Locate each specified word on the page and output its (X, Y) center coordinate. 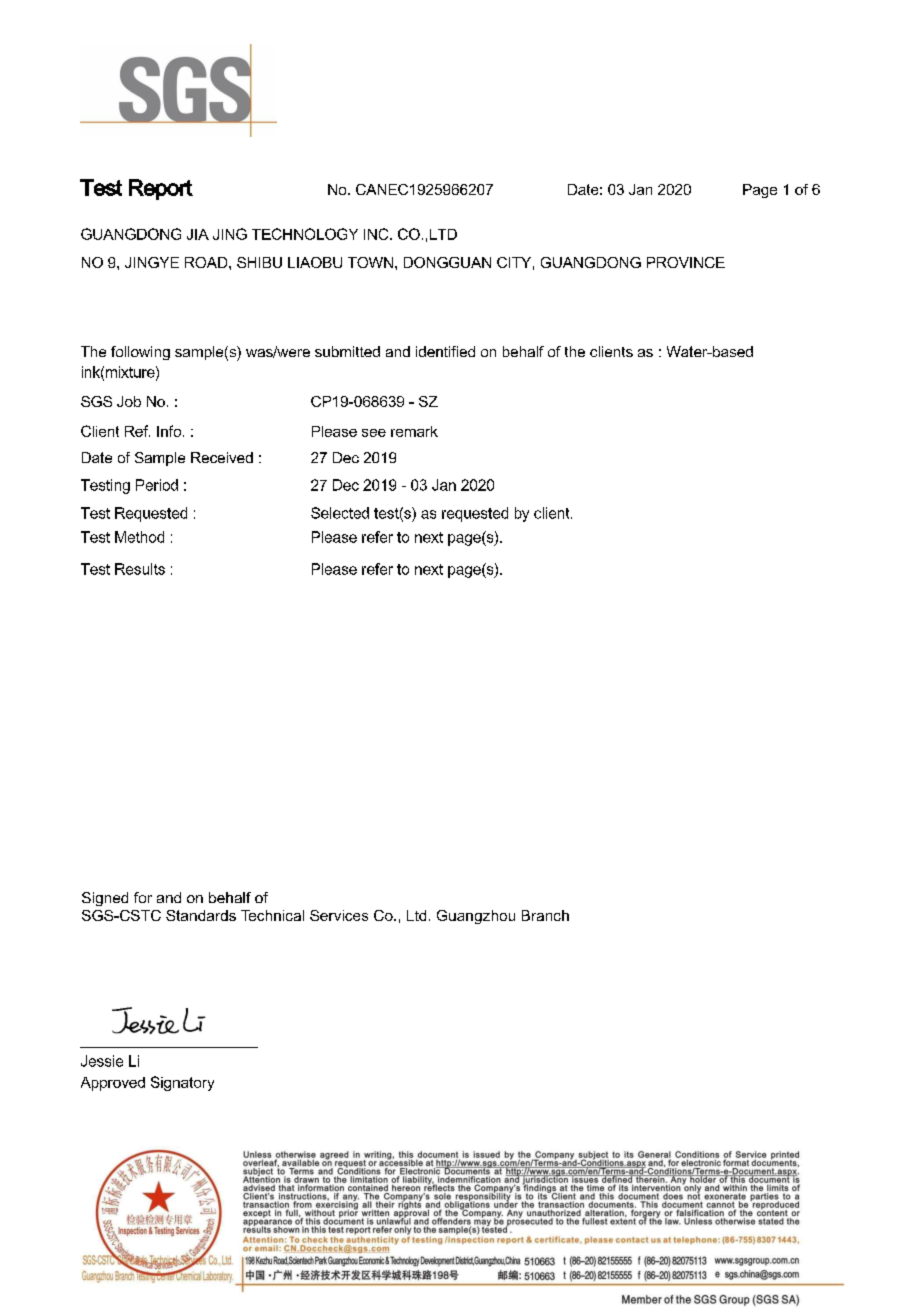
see (374, 433)
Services (339, 915)
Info (170, 431)
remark (414, 431)
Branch (545, 915)
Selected (340, 513)
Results (140, 569)
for (143, 897)
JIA (198, 234)
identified (445, 351)
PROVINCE (686, 262)
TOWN (370, 262)
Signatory (182, 1083)
